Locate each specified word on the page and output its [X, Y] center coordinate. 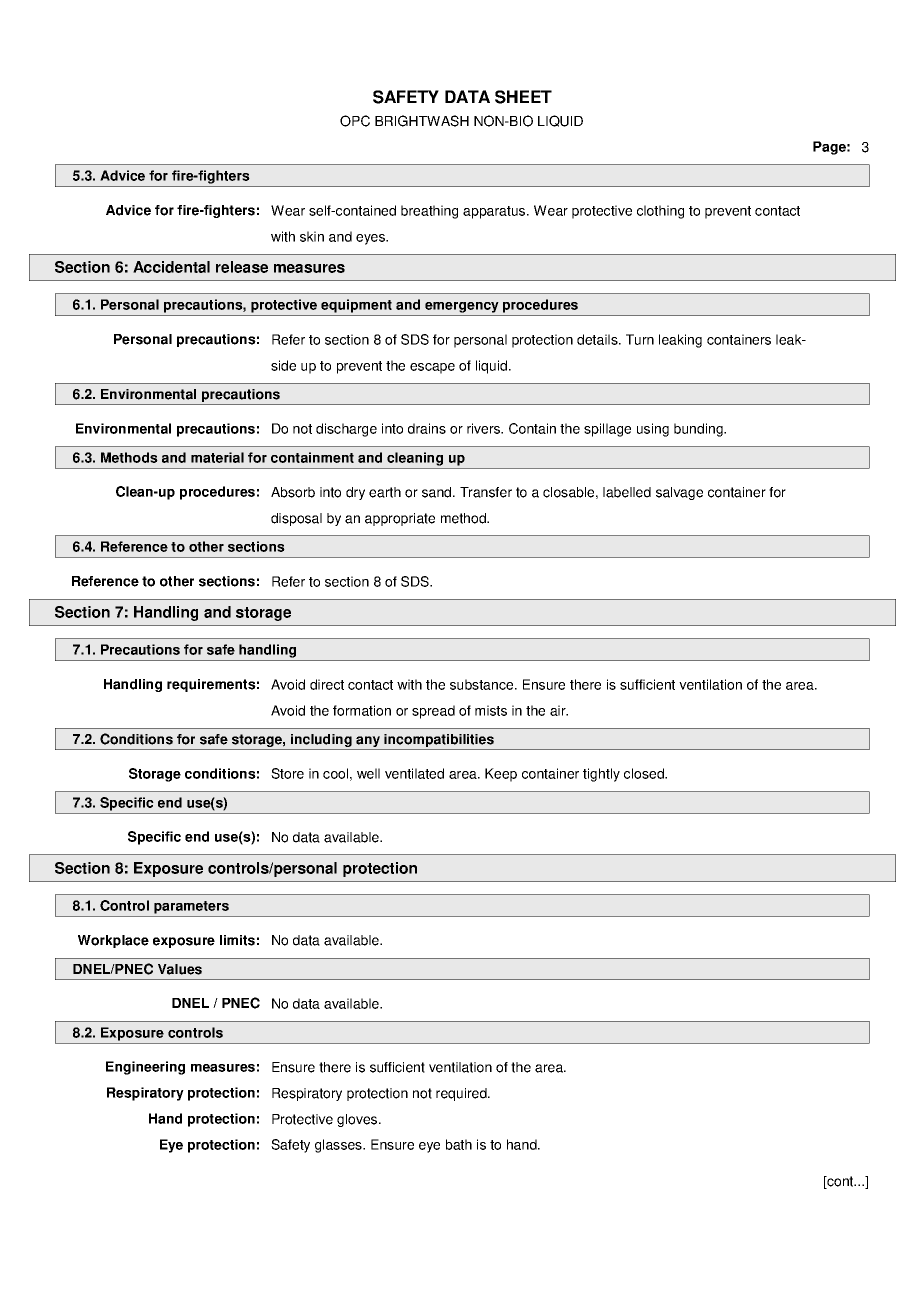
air [559, 710]
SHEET [523, 97]
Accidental [171, 267]
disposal [296, 519]
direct [327, 684]
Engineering [145, 1068]
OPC [355, 121]
